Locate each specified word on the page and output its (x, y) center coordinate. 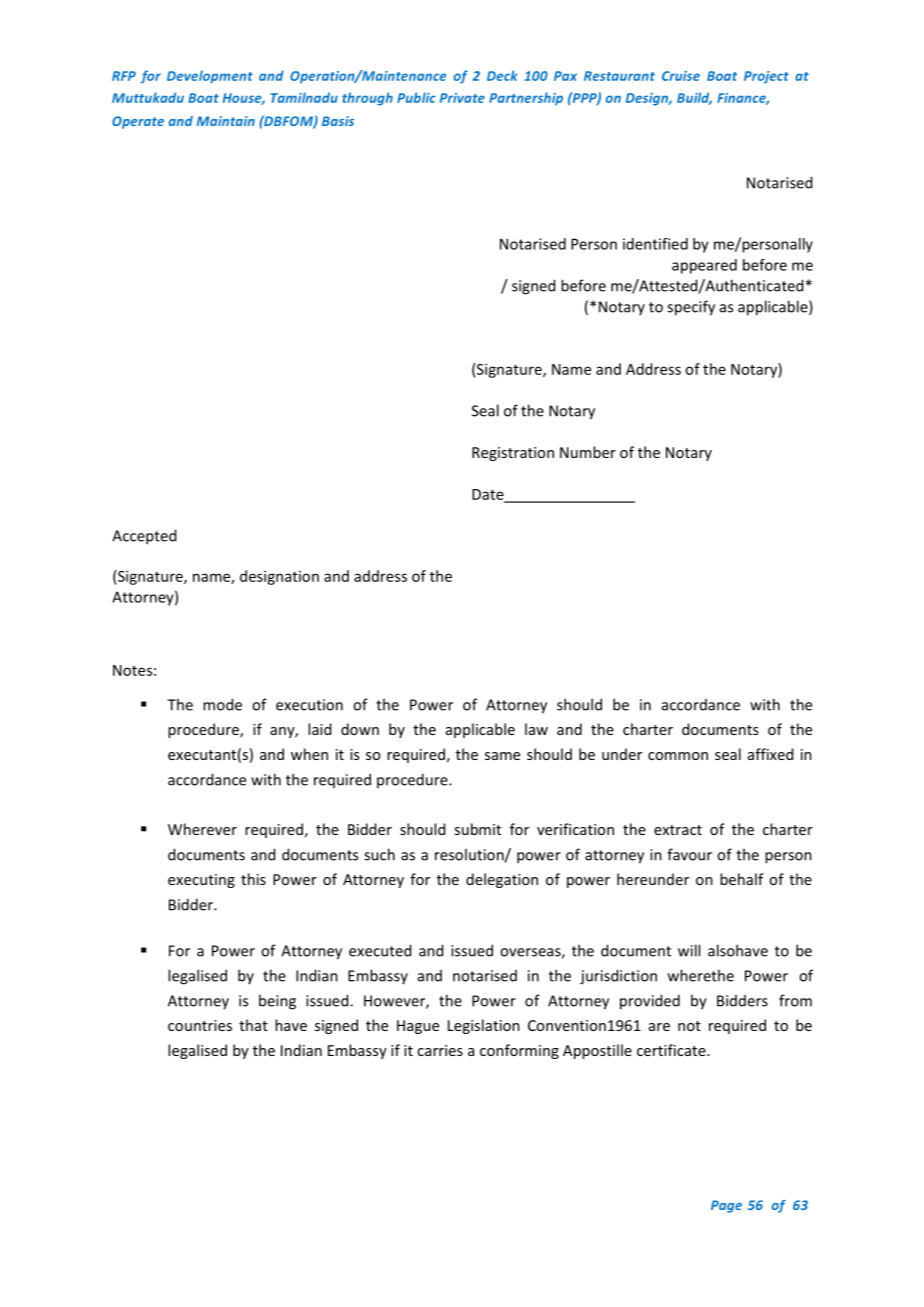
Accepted (144, 537)
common (678, 756)
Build (694, 98)
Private (462, 98)
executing (201, 881)
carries (440, 1050)
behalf (742, 879)
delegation (502, 880)
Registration (513, 454)
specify (691, 308)
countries (200, 1025)
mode (222, 704)
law (536, 729)
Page (726, 1206)
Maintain (226, 121)
